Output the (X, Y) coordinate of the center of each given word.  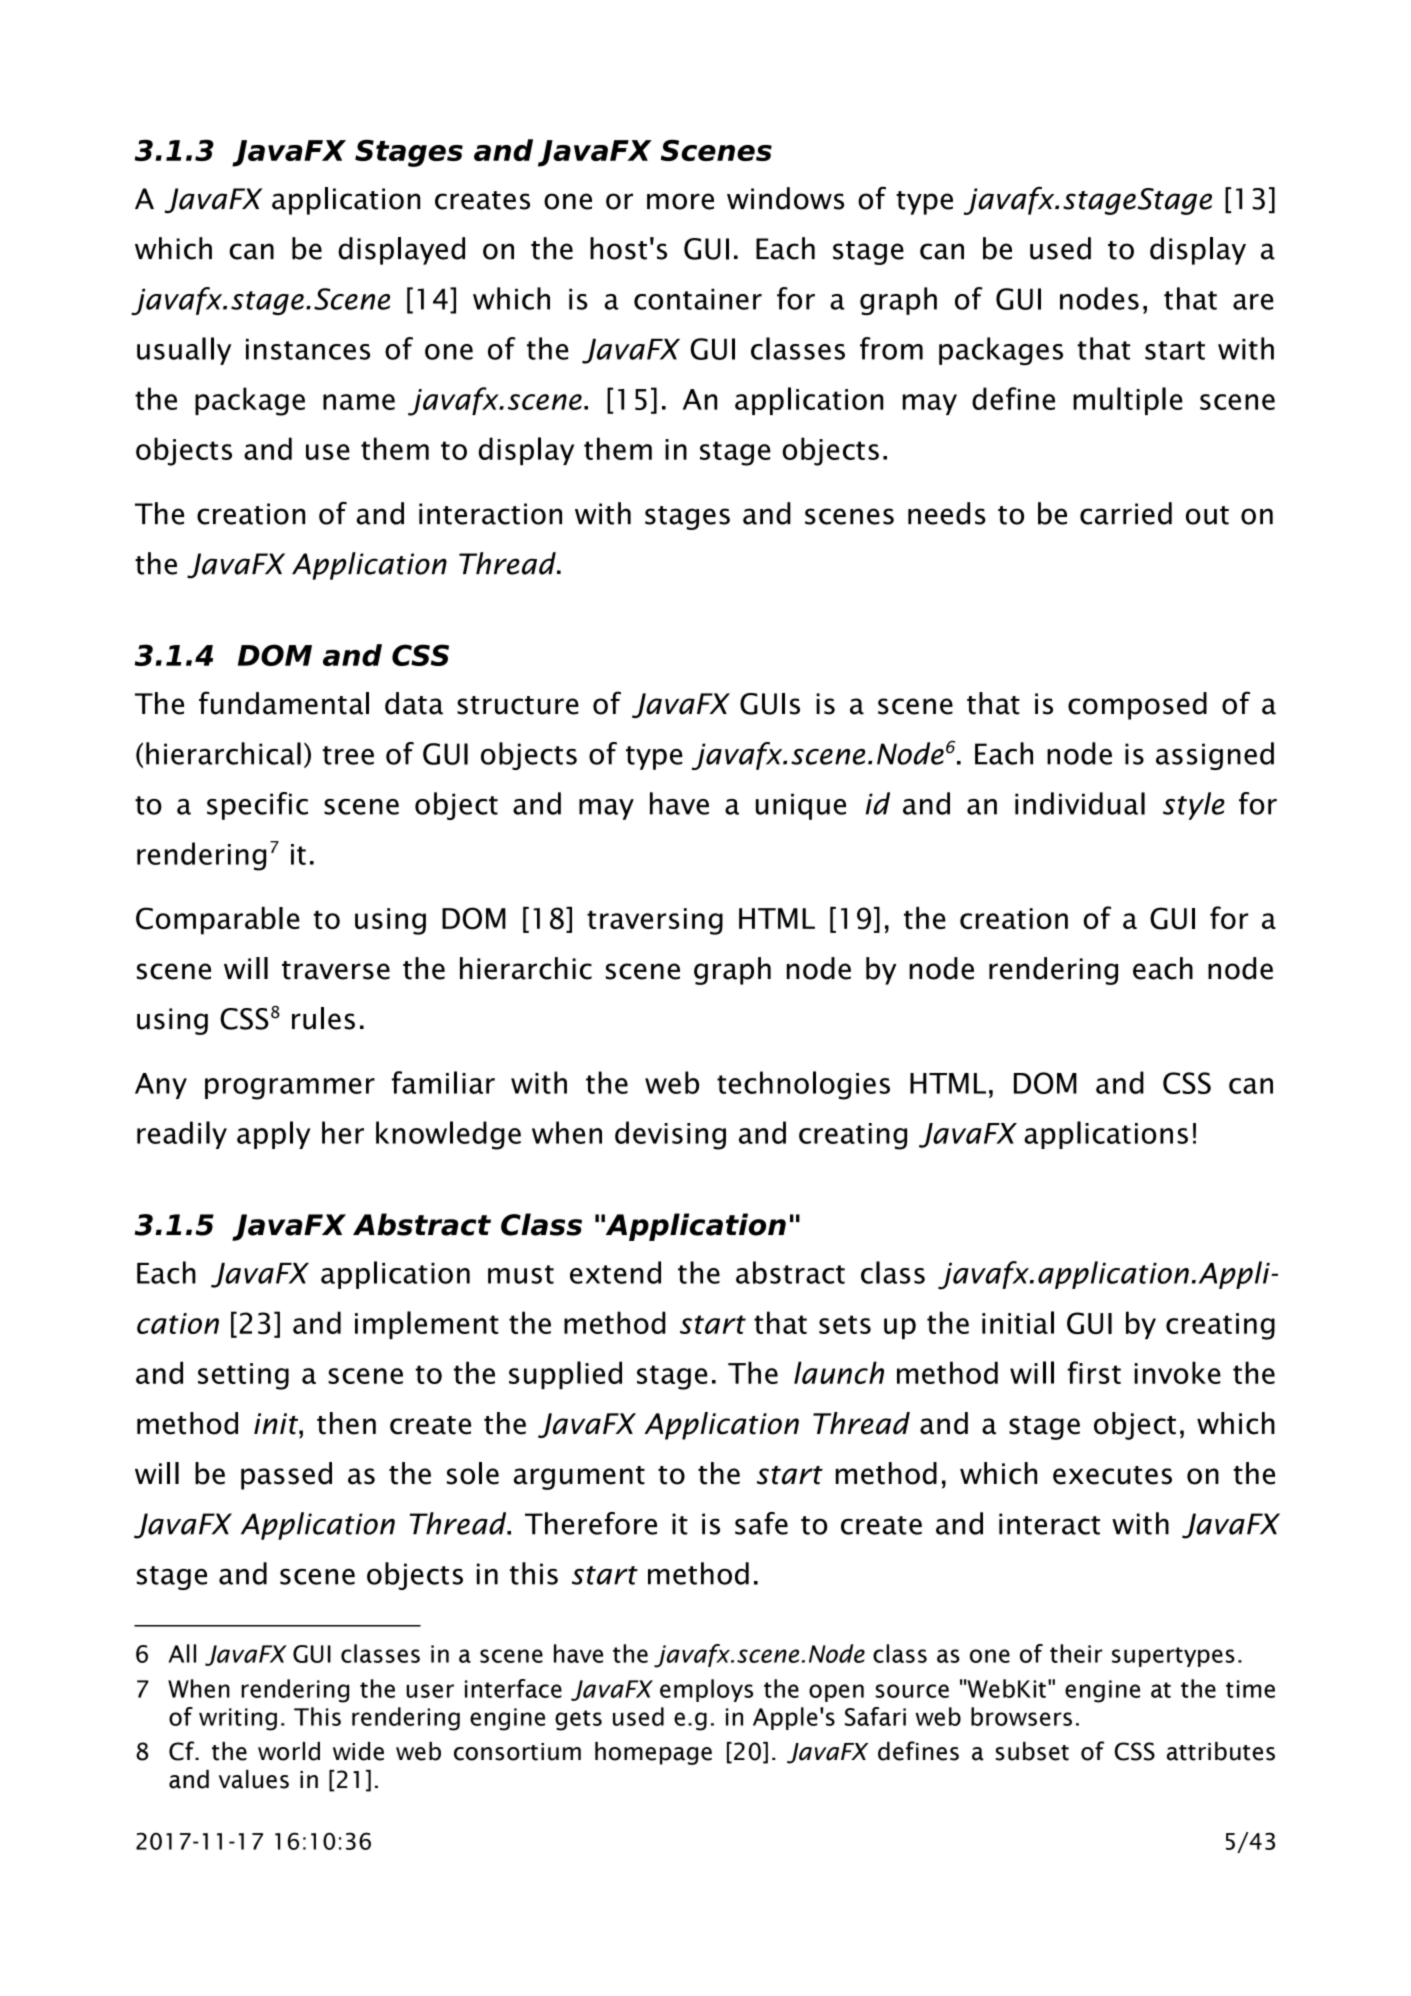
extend (615, 1272)
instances (308, 349)
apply (274, 1135)
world (289, 1751)
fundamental (284, 703)
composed (1137, 706)
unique (801, 806)
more (680, 201)
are (1253, 302)
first (1094, 1372)
